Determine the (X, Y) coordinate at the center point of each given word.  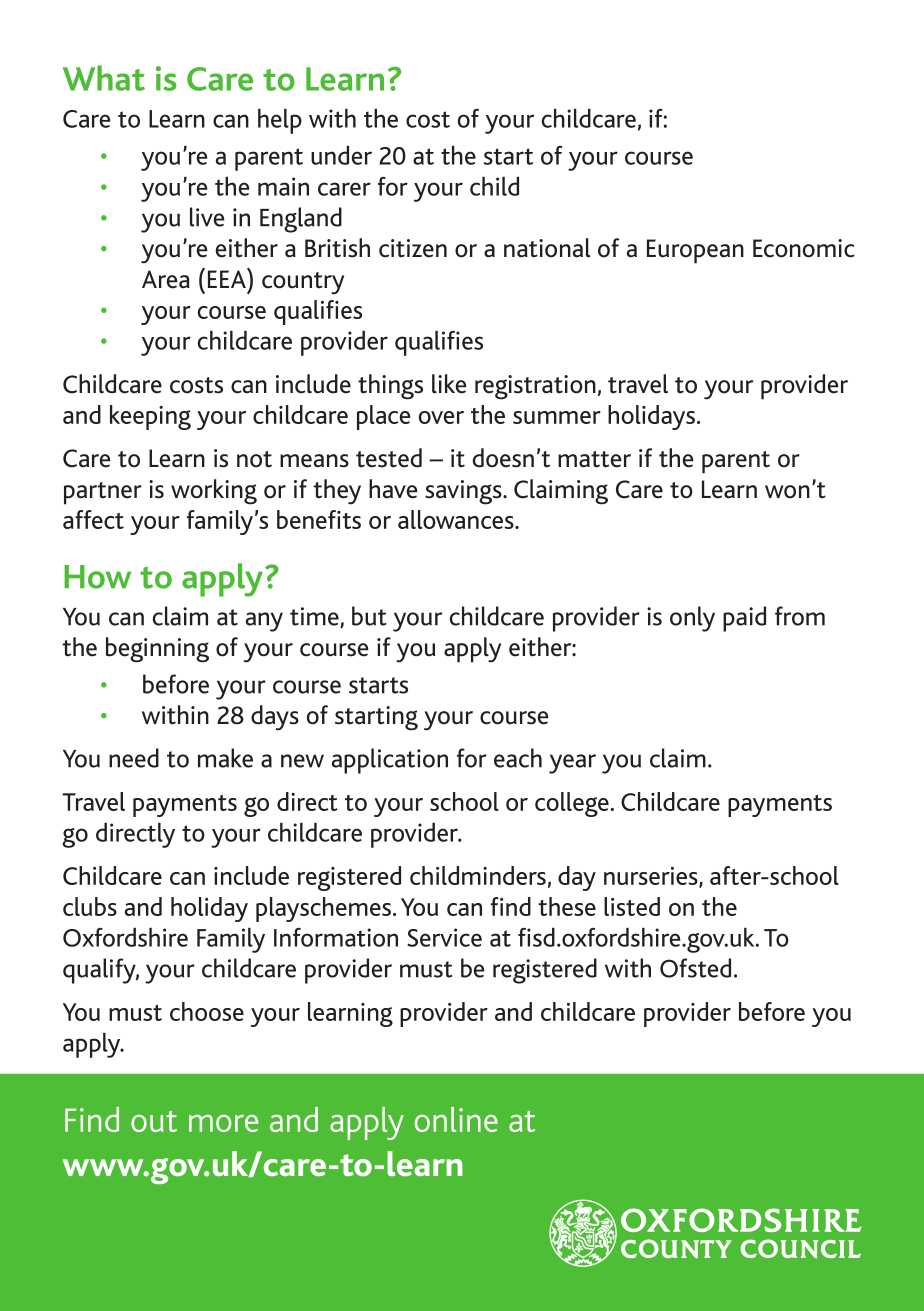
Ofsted (695, 968)
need (134, 758)
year (572, 764)
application (390, 761)
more (223, 1123)
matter (594, 459)
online (456, 1119)
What (104, 78)
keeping (150, 417)
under (341, 155)
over (441, 417)
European (695, 251)
